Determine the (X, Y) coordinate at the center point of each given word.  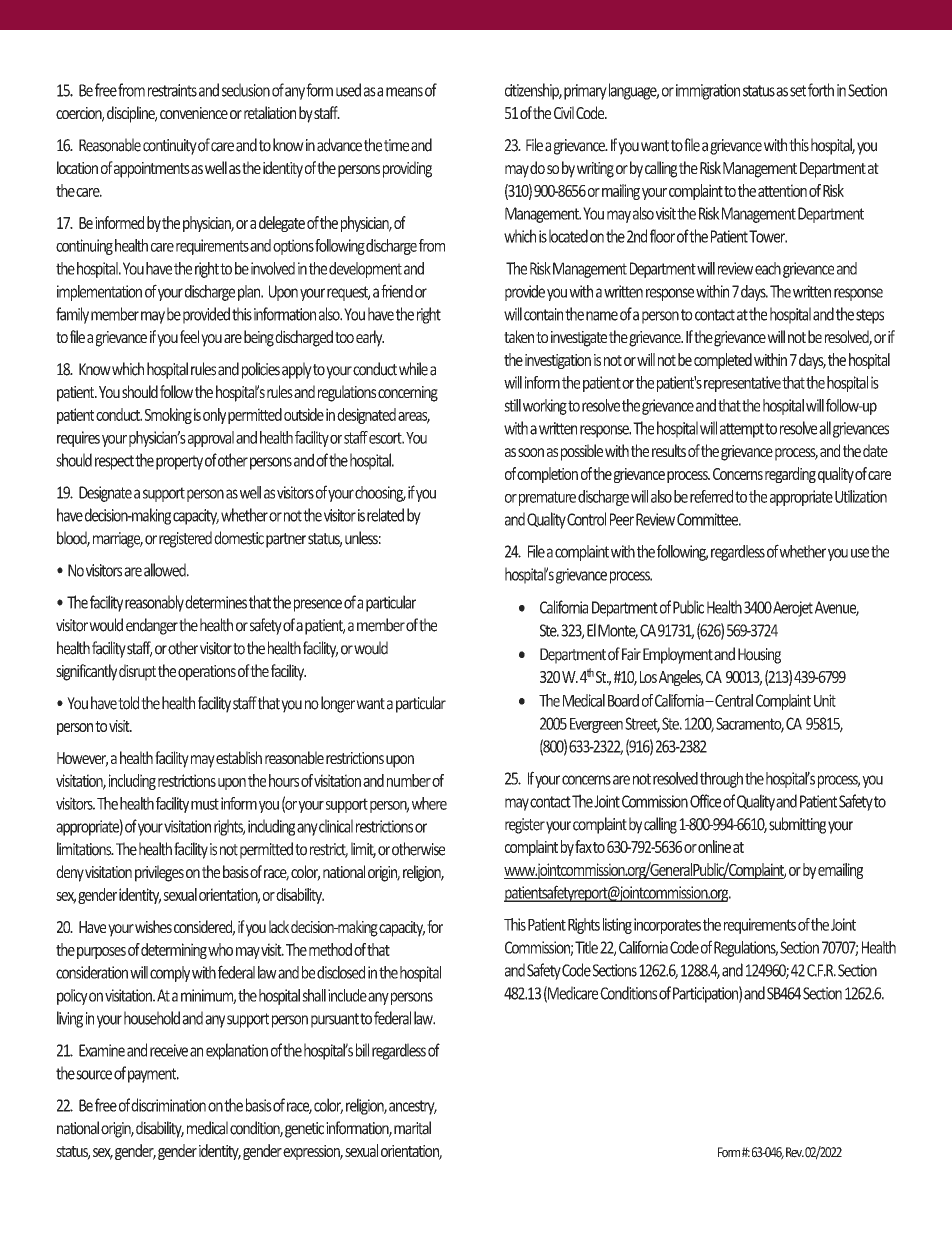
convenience (194, 113)
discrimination (168, 1105)
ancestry (413, 1107)
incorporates (667, 926)
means (404, 92)
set (799, 91)
